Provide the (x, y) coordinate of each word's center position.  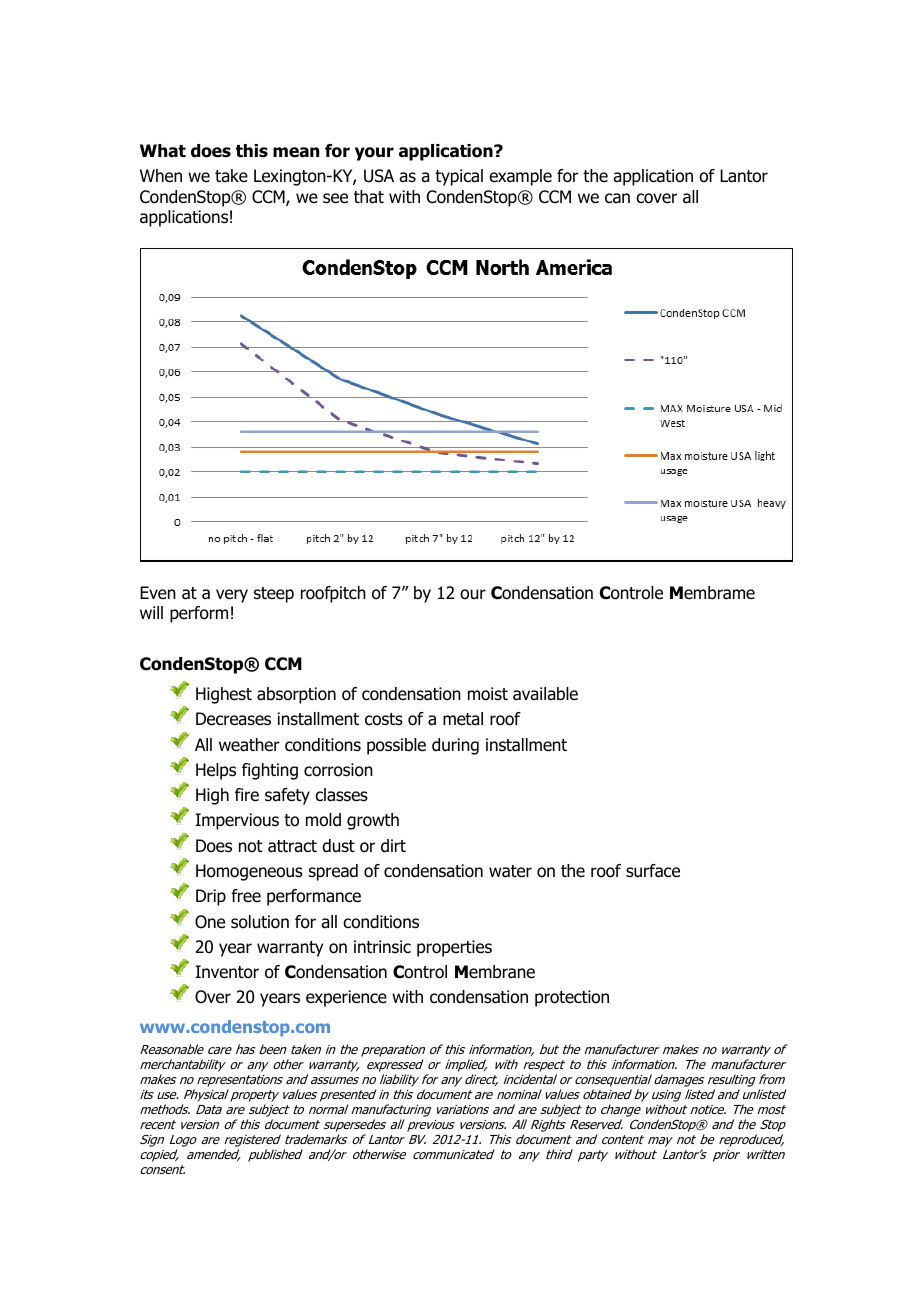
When (161, 176)
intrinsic (382, 947)
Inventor (227, 972)
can (617, 198)
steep (274, 595)
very (232, 596)
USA (379, 176)
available (545, 694)
